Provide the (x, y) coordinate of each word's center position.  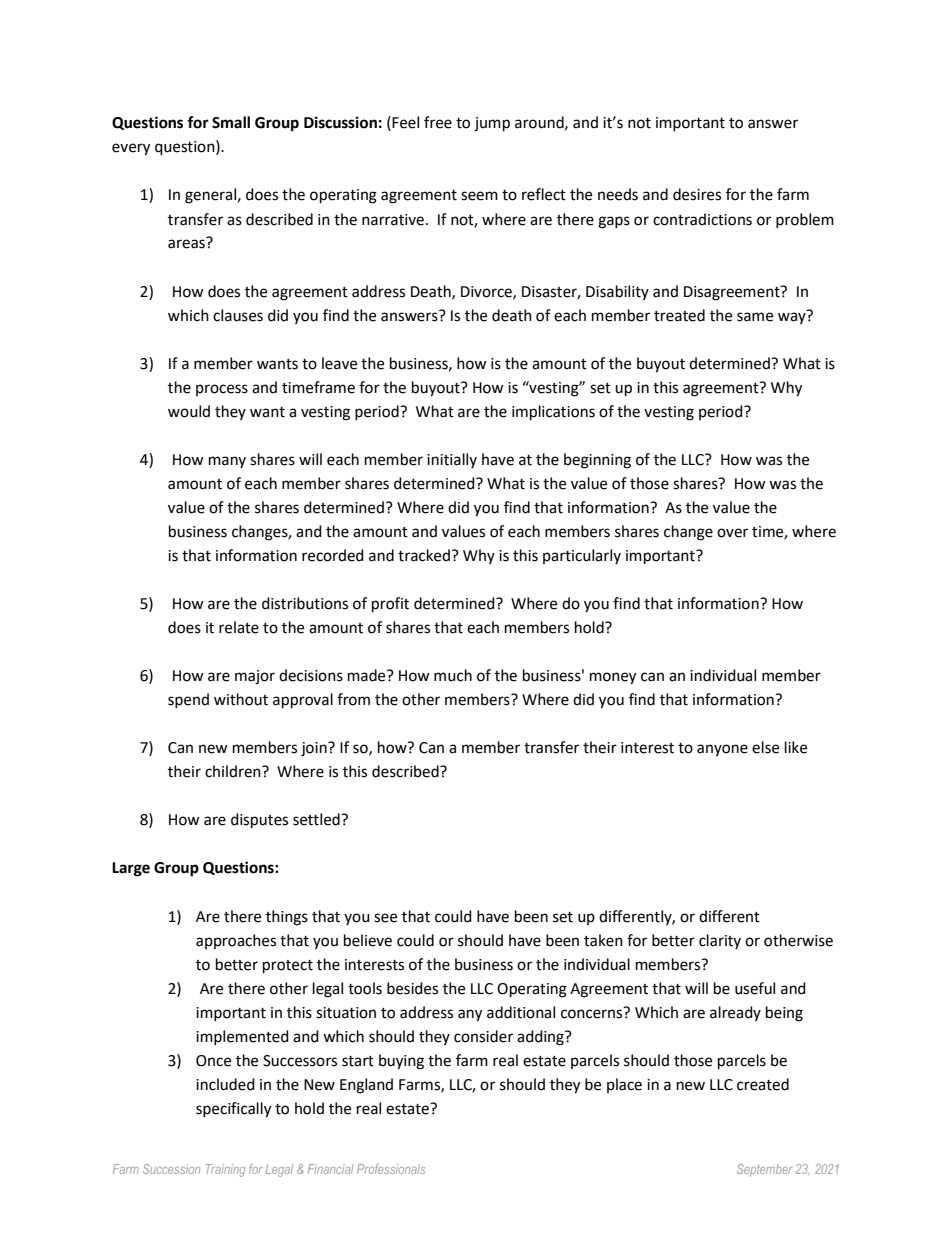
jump (492, 124)
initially (452, 460)
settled (317, 819)
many (227, 462)
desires (697, 194)
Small (231, 122)
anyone (722, 750)
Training (225, 1170)
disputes (259, 821)
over (732, 533)
